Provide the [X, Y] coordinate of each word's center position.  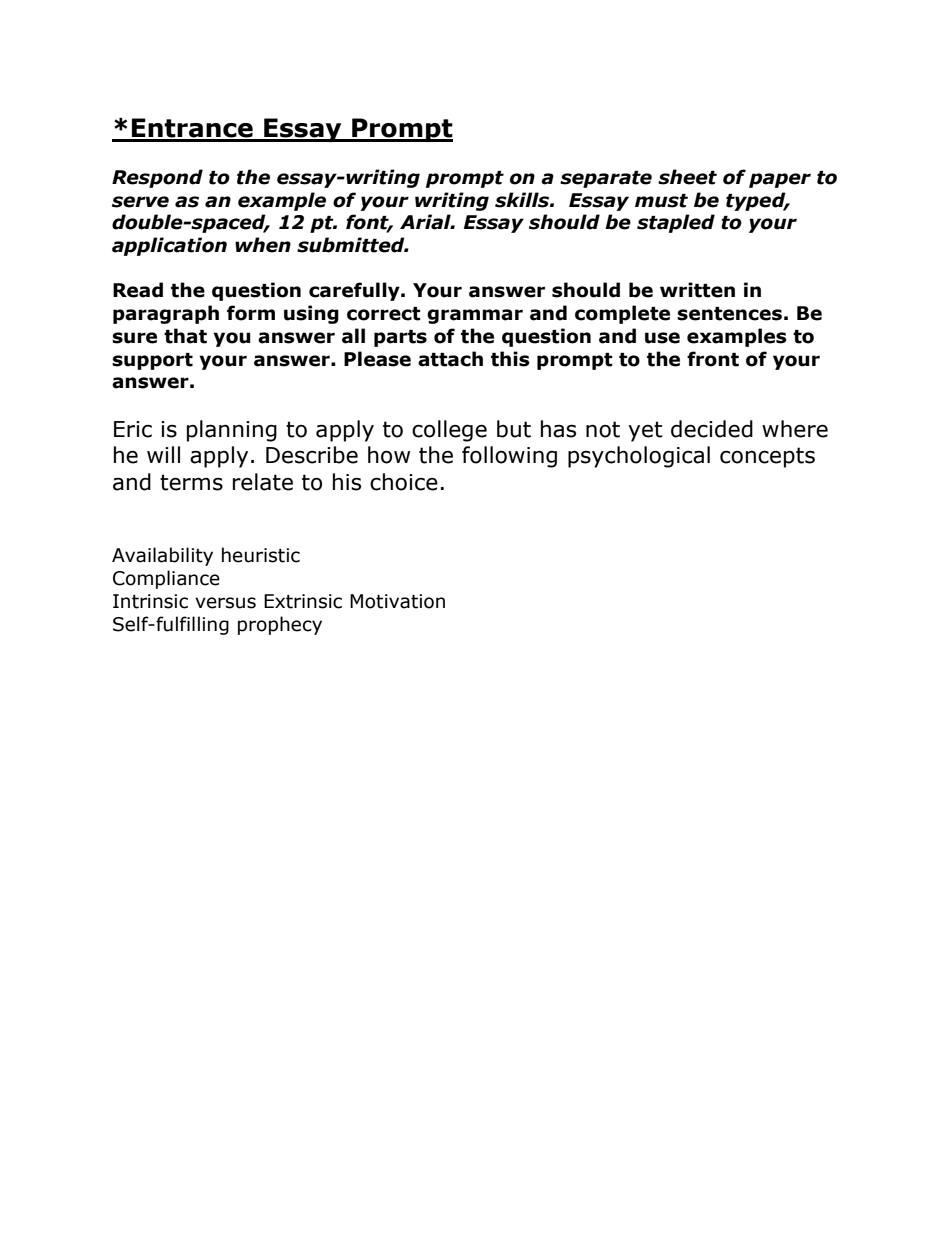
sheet [687, 177]
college [449, 431]
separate [606, 179]
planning [232, 431]
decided [712, 429]
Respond [157, 178]
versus [225, 603]
